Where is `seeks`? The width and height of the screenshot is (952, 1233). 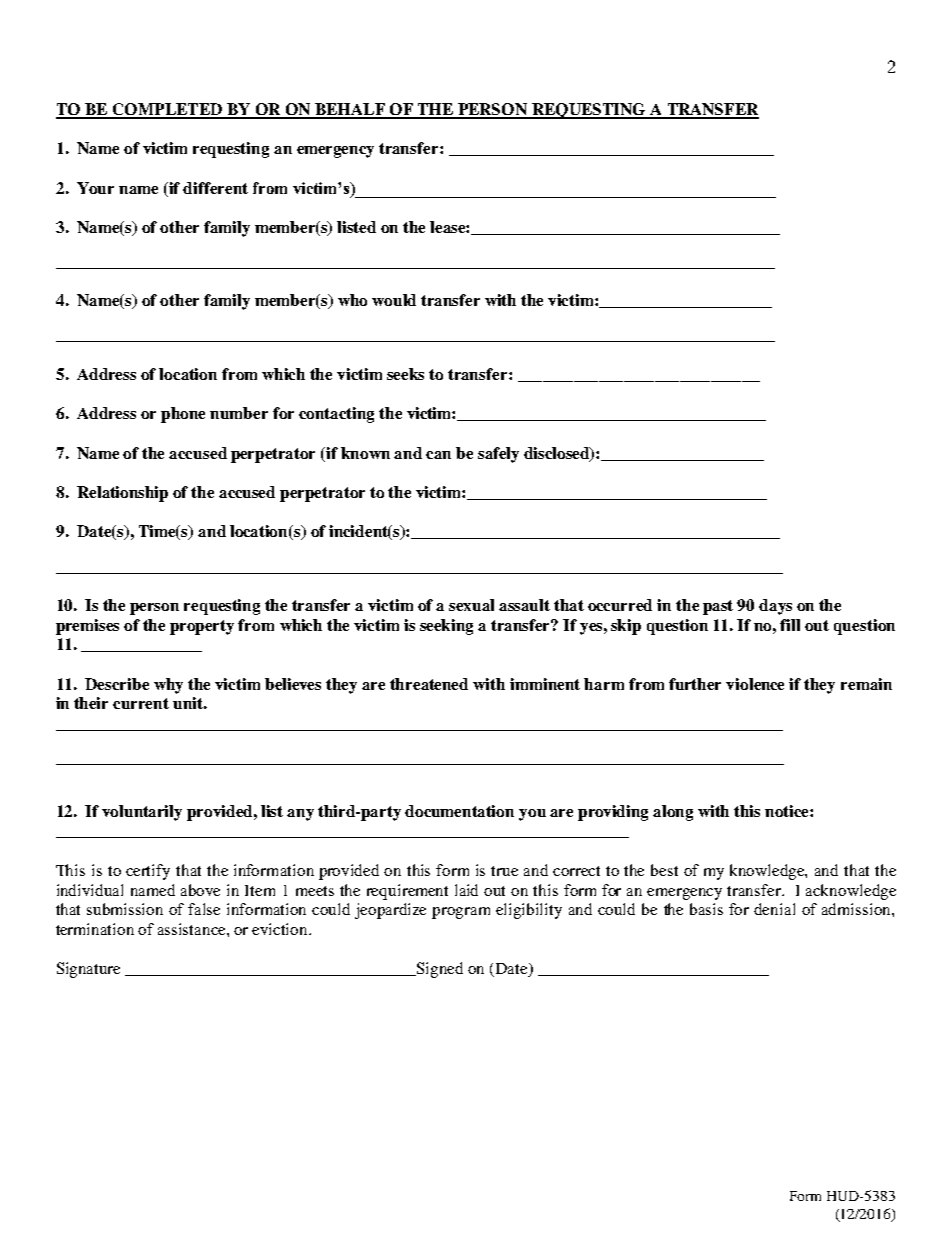 seeks is located at coordinates (405, 374).
